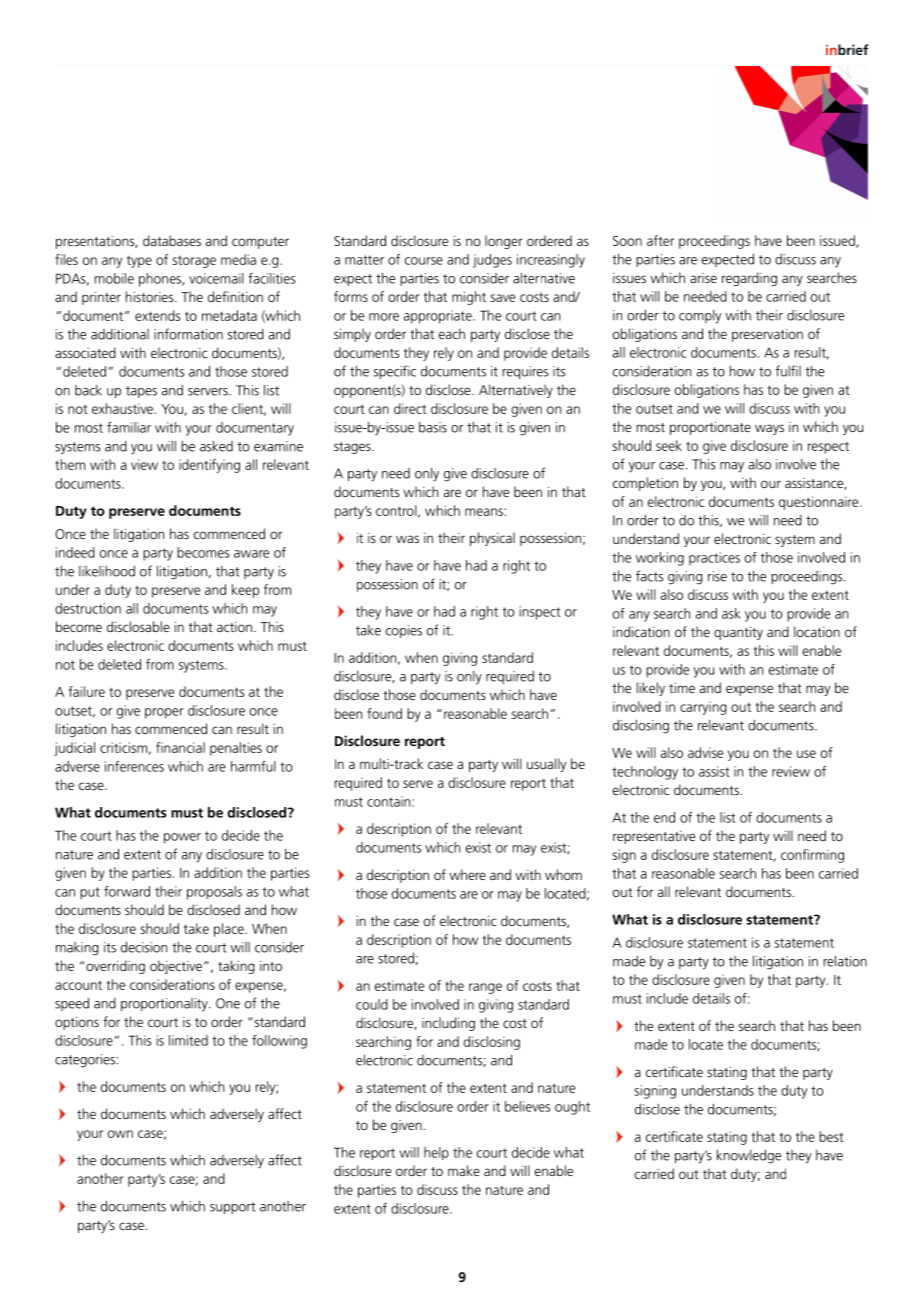 The width and height of the screenshot is (924, 1308). What do you see at coordinates (107, 571) in the screenshot?
I see `likelihood` at bounding box center [107, 571].
